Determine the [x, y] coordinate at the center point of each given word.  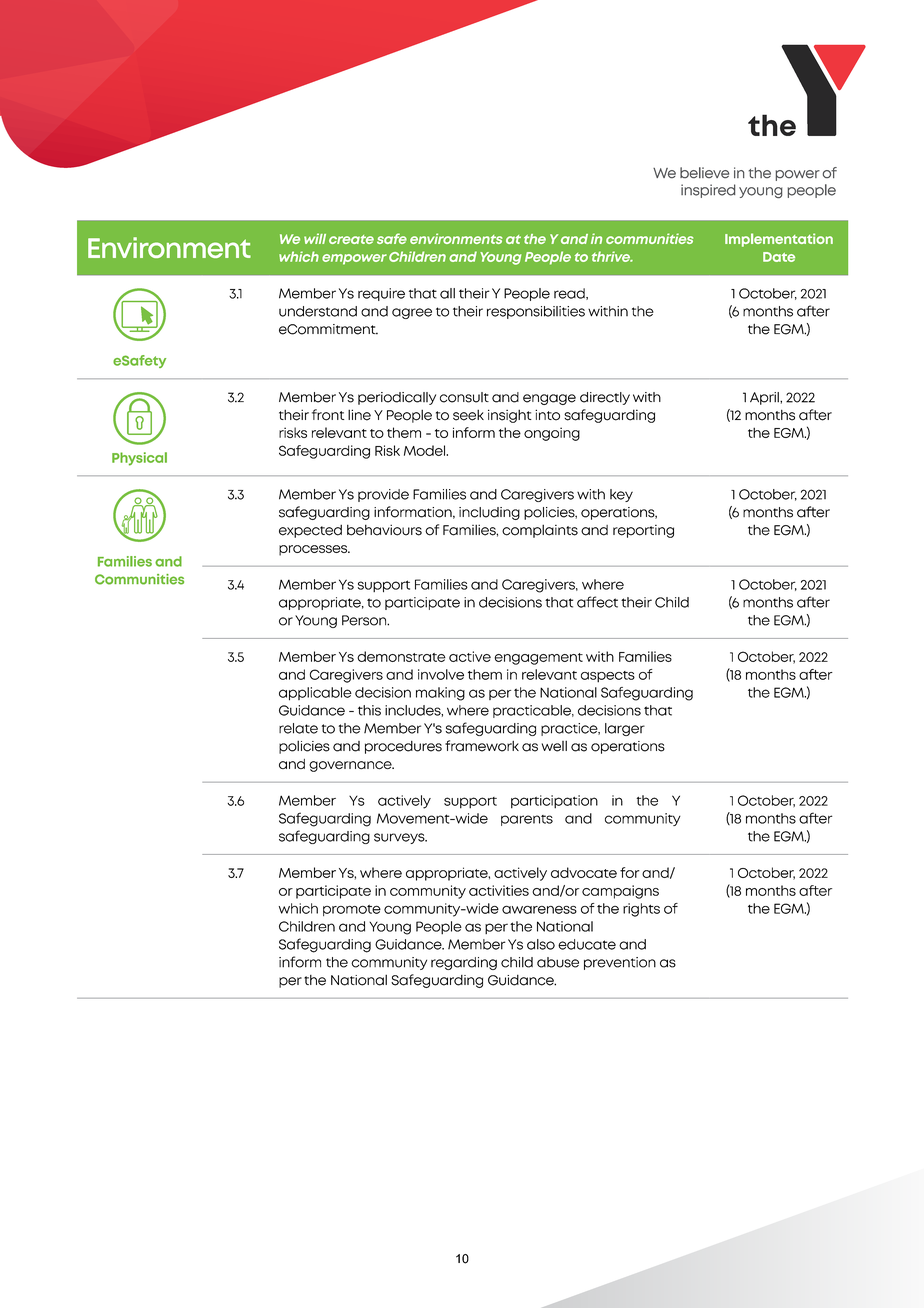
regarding [464, 963]
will [315, 238]
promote [352, 910]
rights [641, 910]
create [351, 239]
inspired [708, 191]
